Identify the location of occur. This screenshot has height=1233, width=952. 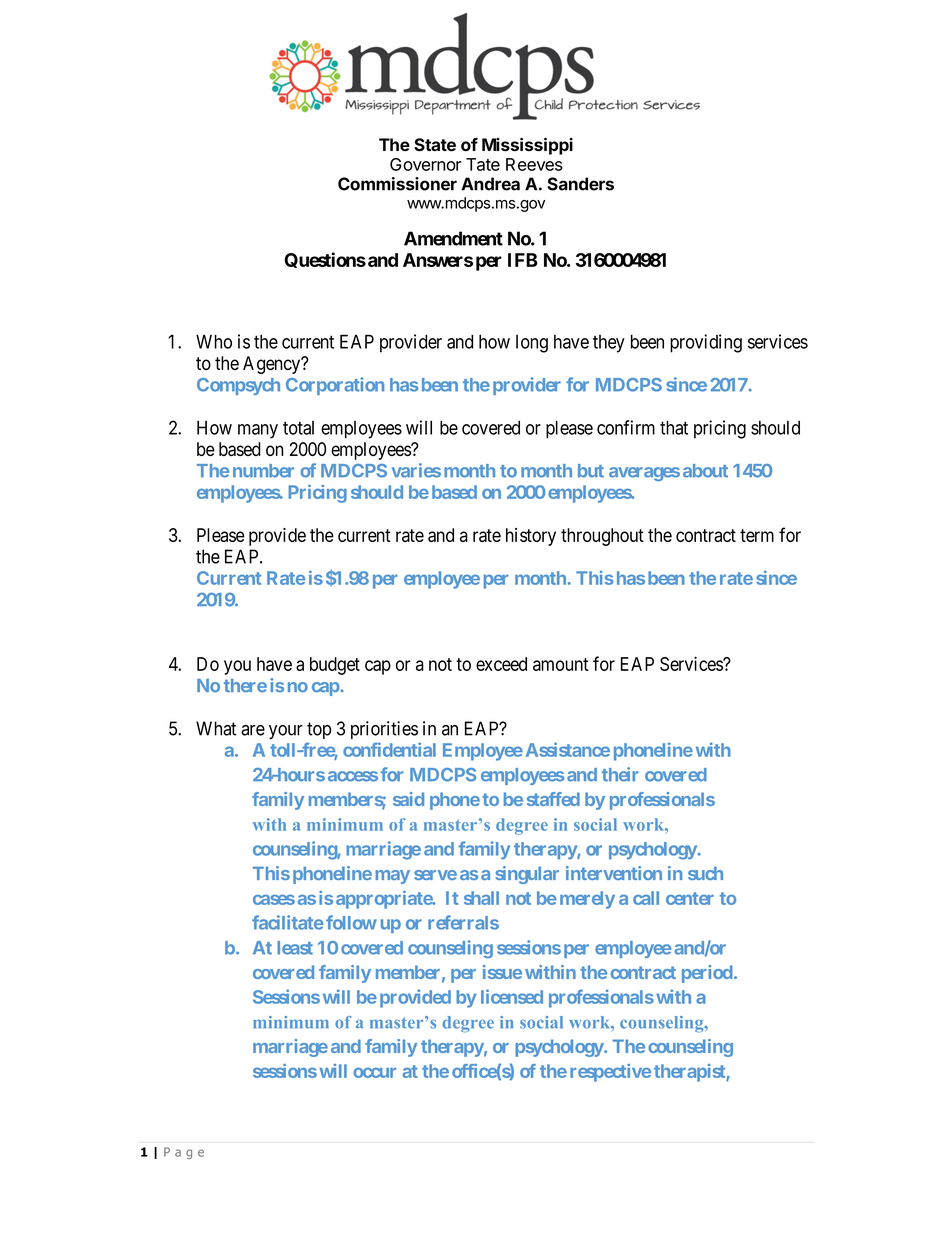
(374, 1073).
